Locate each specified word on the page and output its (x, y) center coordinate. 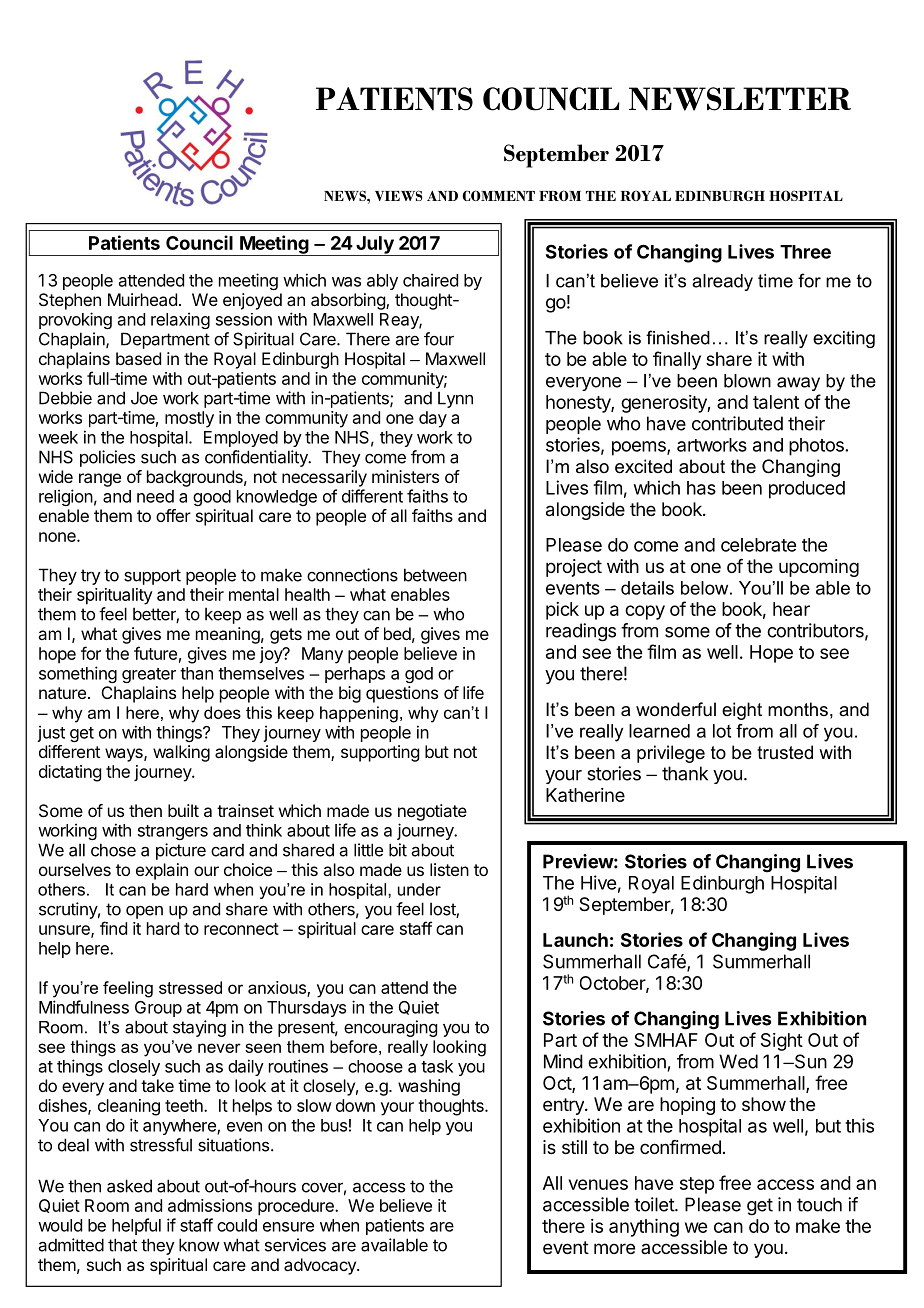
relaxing (180, 320)
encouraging (390, 1028)
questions (402, 694)
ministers (405, 476)
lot (722, 731)
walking (181, 753)
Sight (782, 1042)
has (701, 488)
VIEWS (399, 195)
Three (805, 252)
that (122, 1245)
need (155, 496)
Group (158, 1009)
